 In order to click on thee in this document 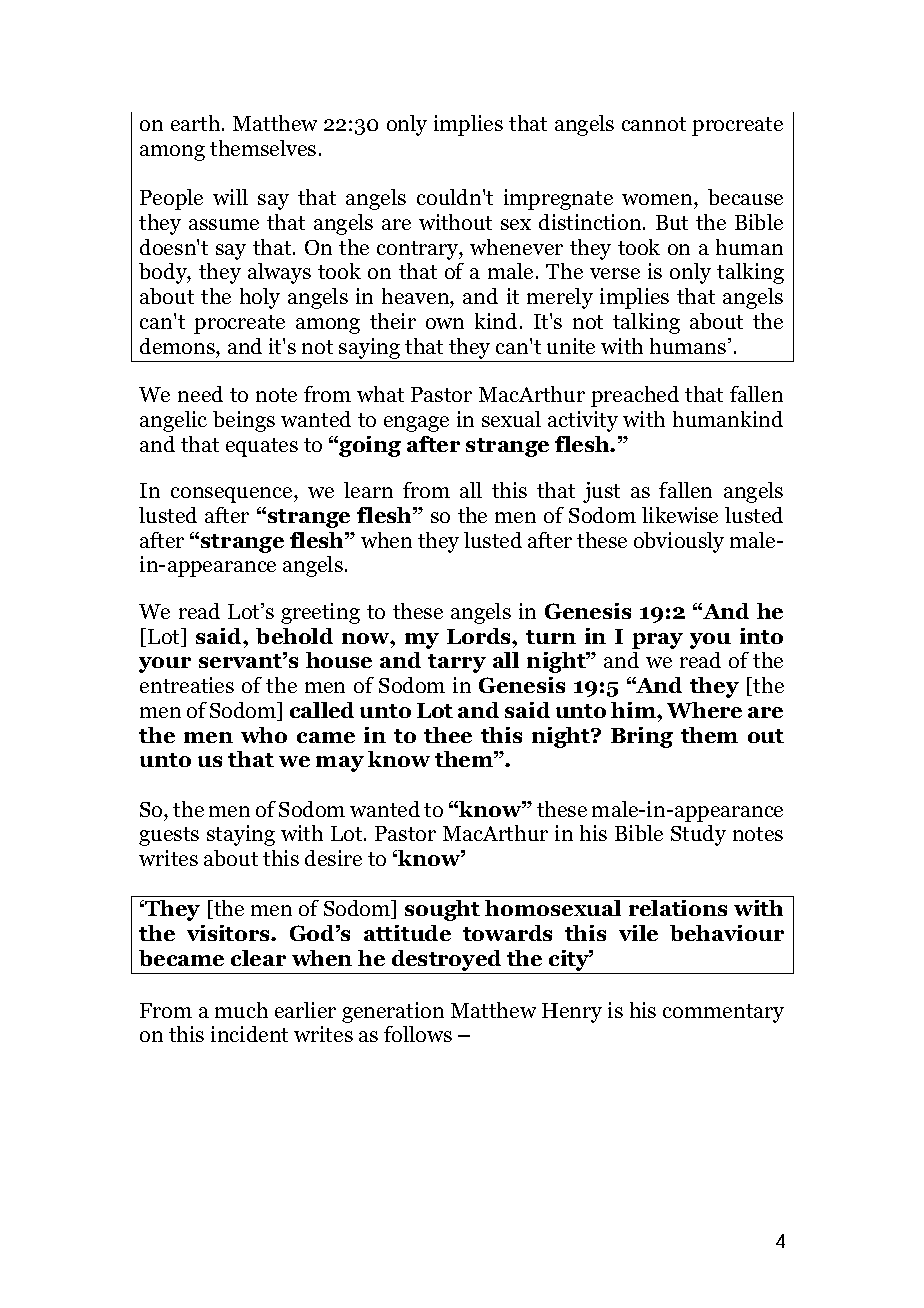, I will do `click(448, 735)`.
